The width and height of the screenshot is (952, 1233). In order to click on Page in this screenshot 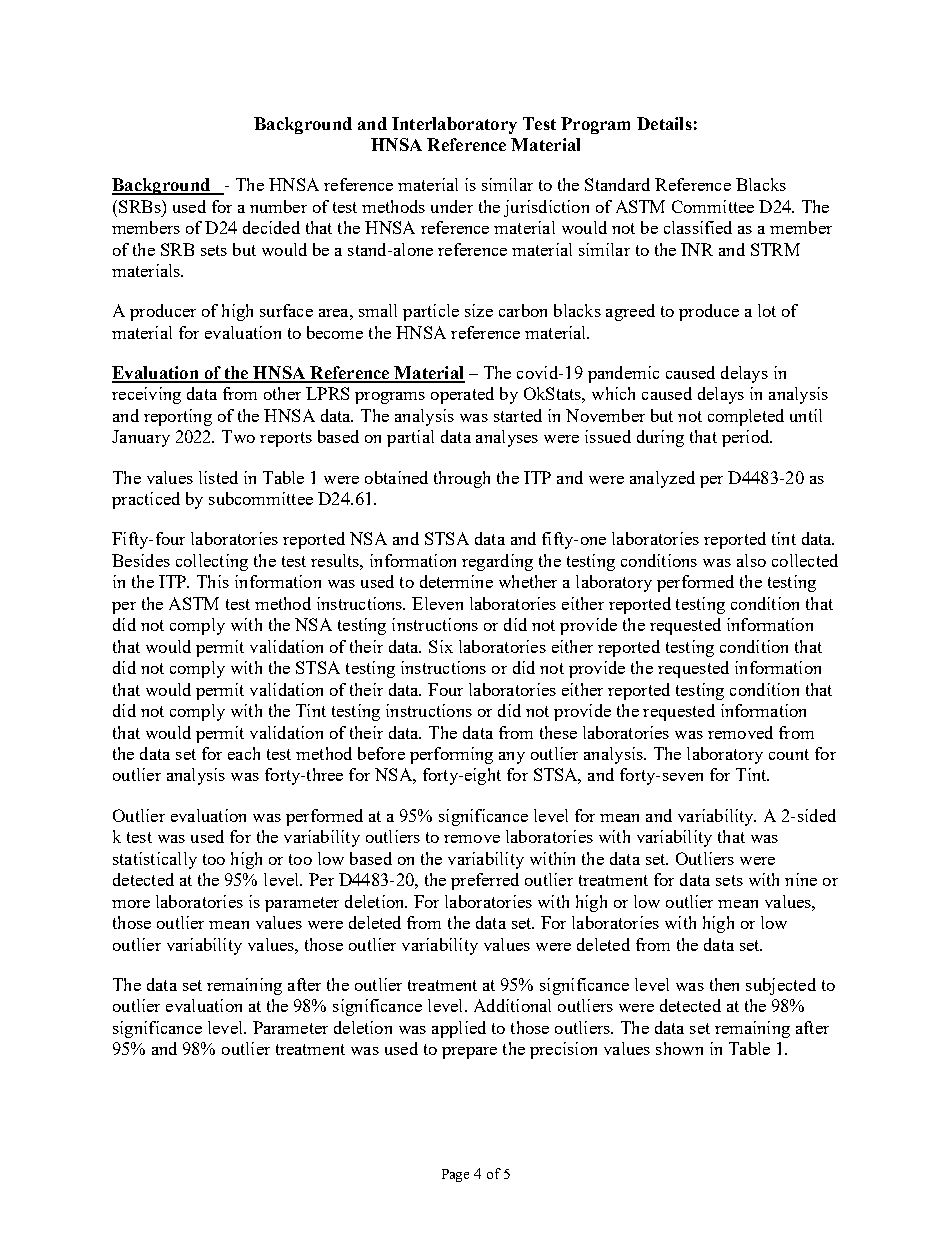, I will do `click(455, 1175)`.
